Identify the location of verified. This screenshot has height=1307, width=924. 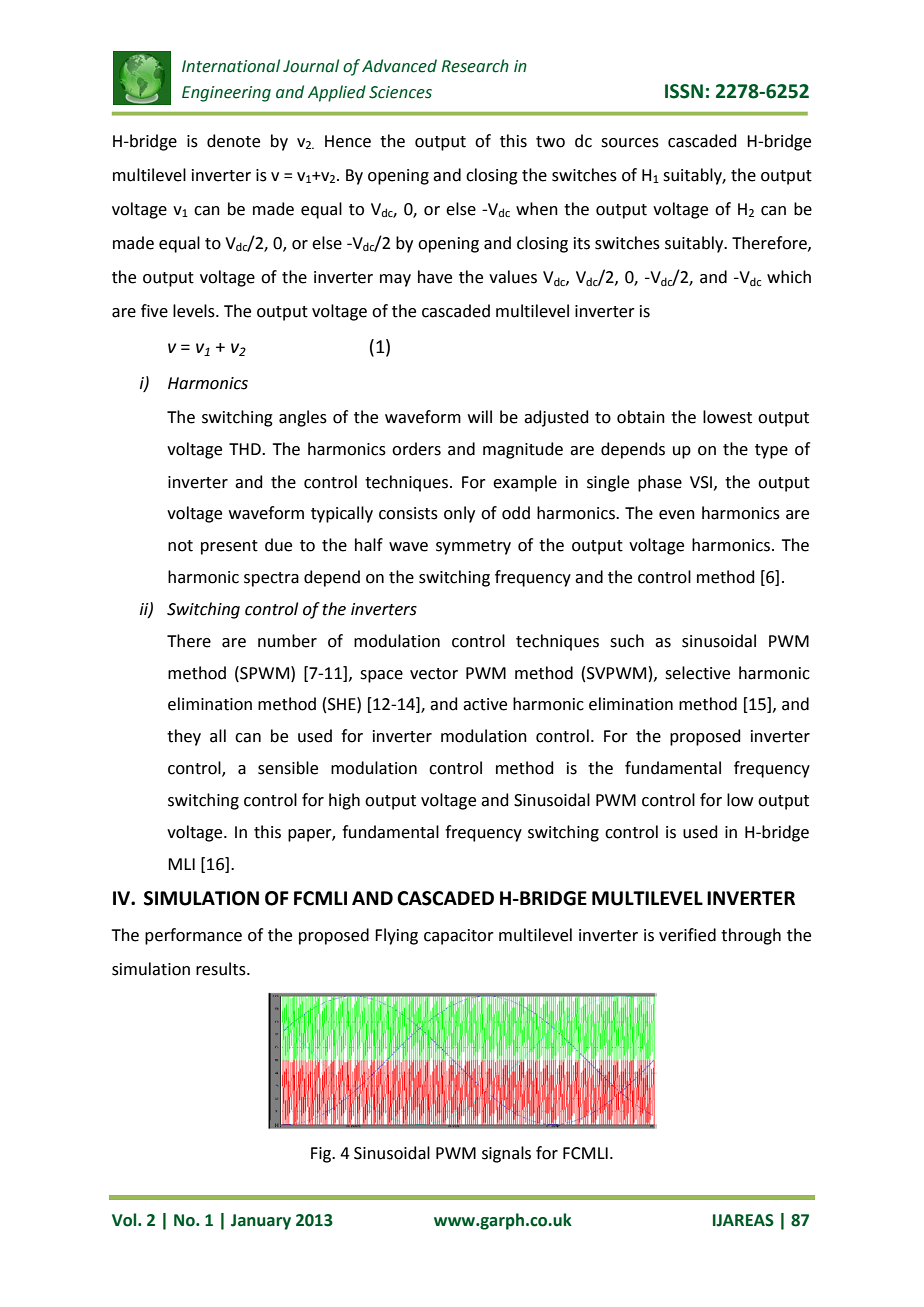
(687, 935).
